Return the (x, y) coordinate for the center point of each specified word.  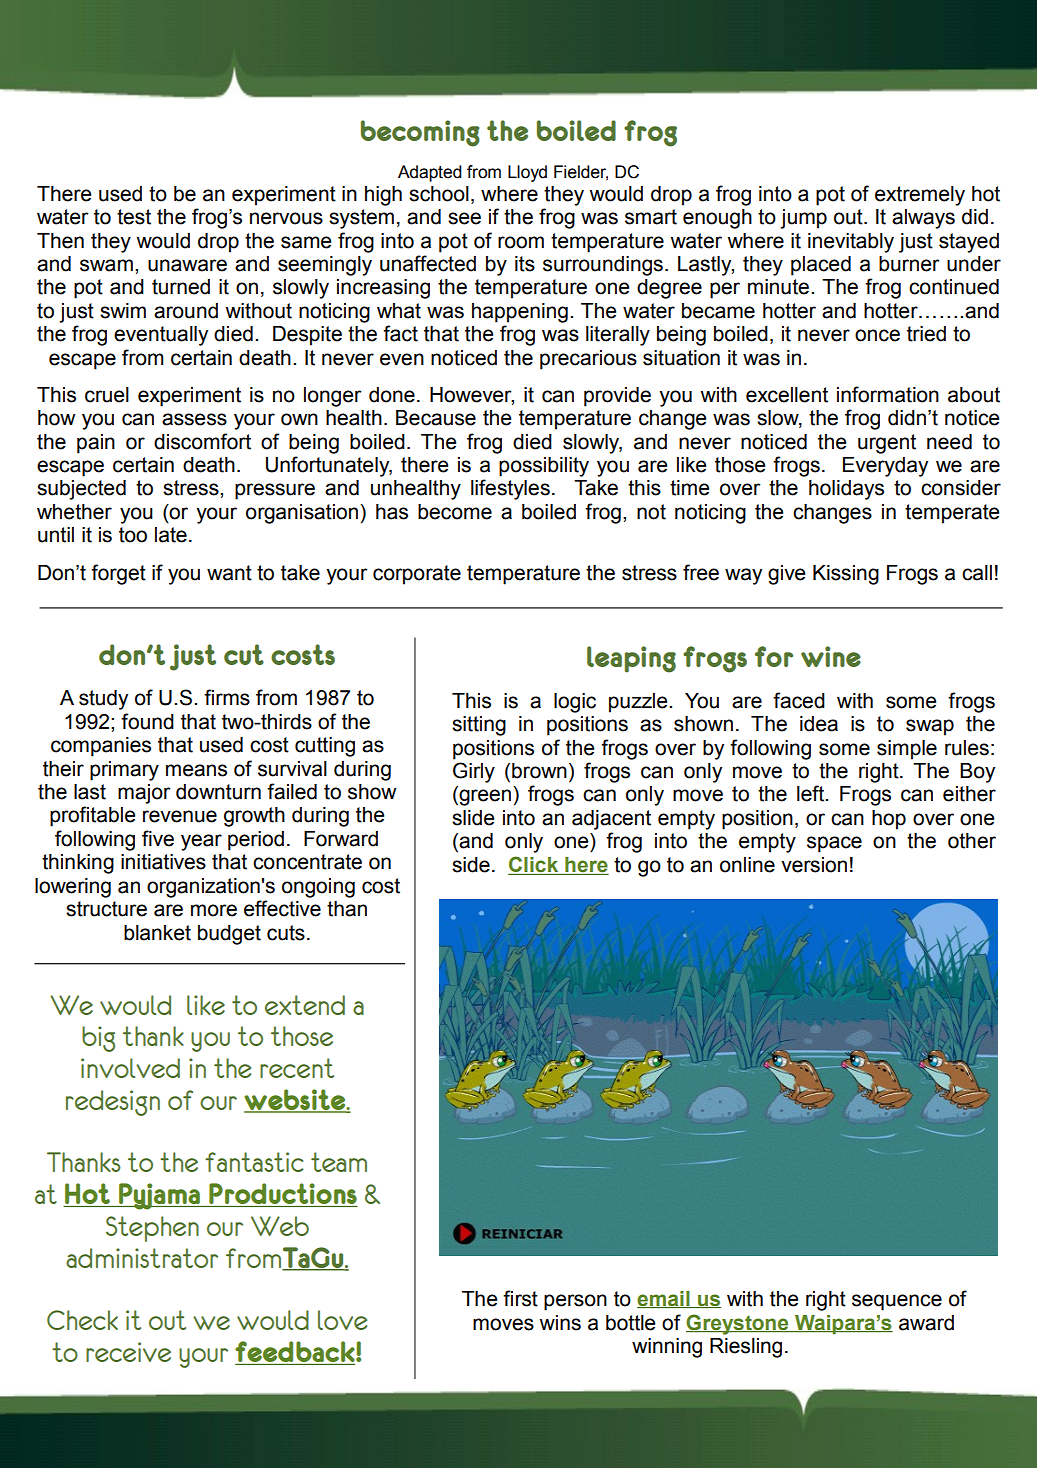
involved (130, 1068)
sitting (479, 726)
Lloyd (527, 173)
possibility (544, 467)
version (814, 865)
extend (305, 1005)
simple (907, 750)
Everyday (885, 467)
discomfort (202, 441)
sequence (897, 1302)
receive (128, 1352)
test (134, 217)
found (147, 721)
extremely (920, 196)
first (520, 1298)
